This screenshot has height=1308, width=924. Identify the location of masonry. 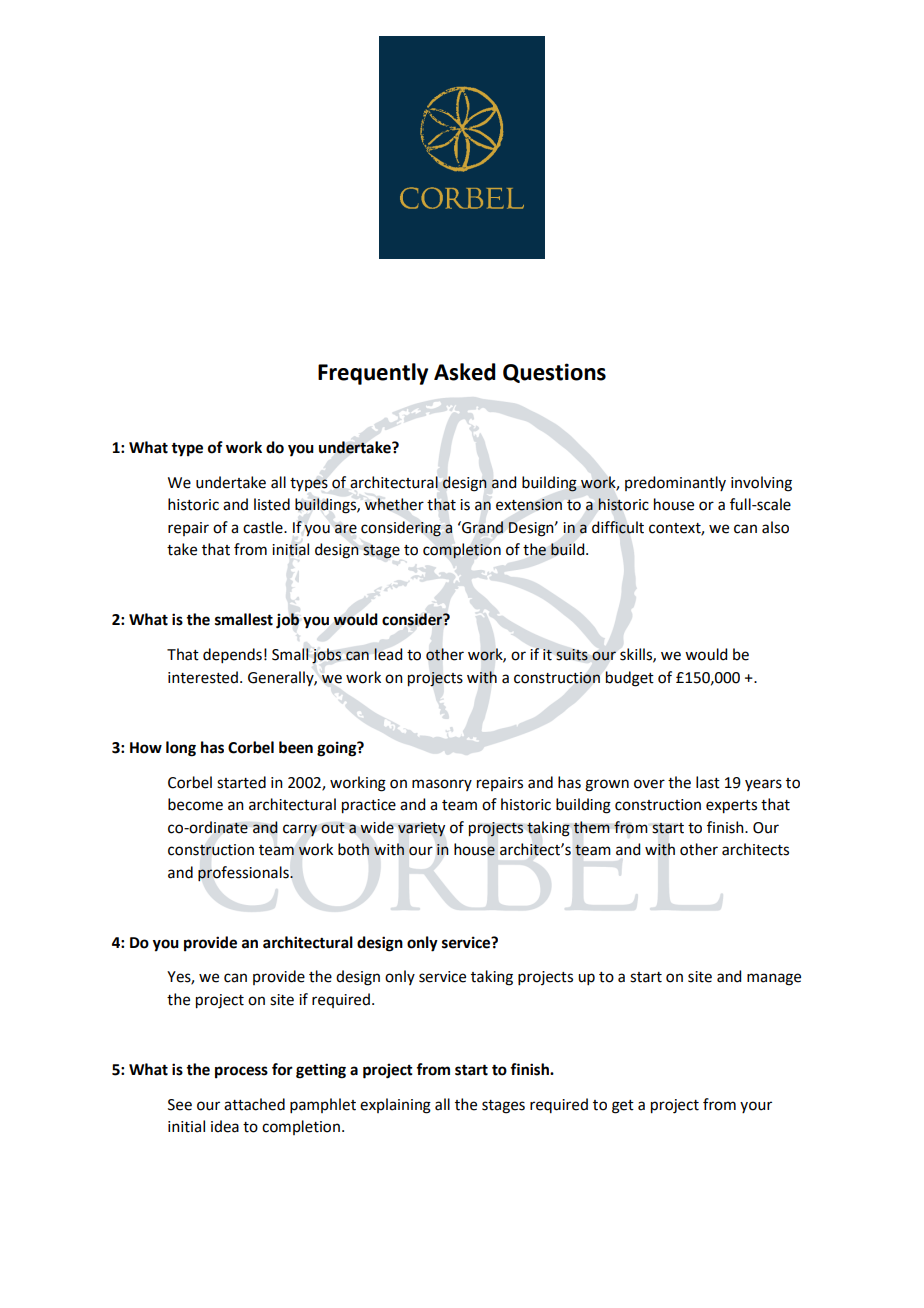
(442, 785).
